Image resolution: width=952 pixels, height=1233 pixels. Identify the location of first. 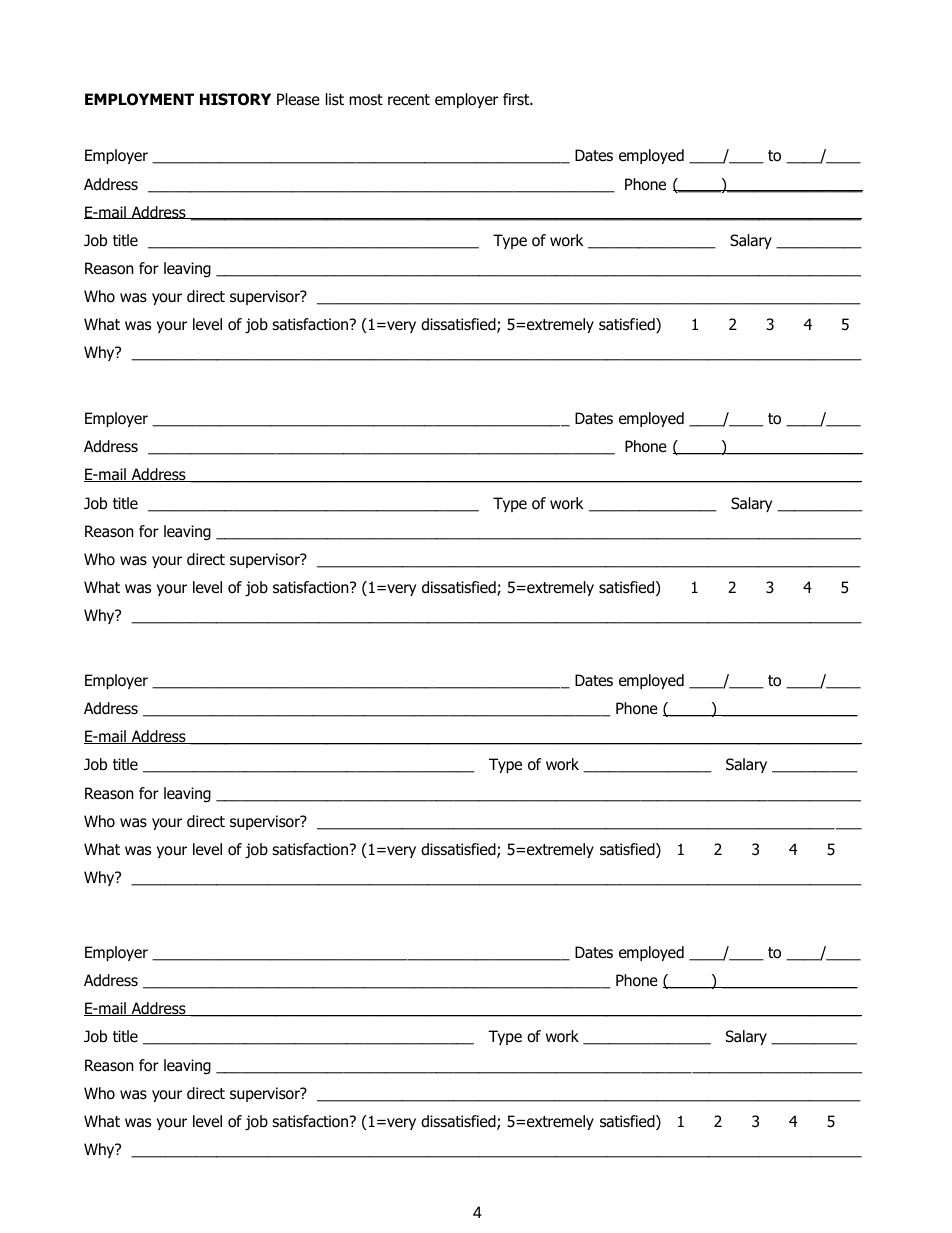
(517, 99).
